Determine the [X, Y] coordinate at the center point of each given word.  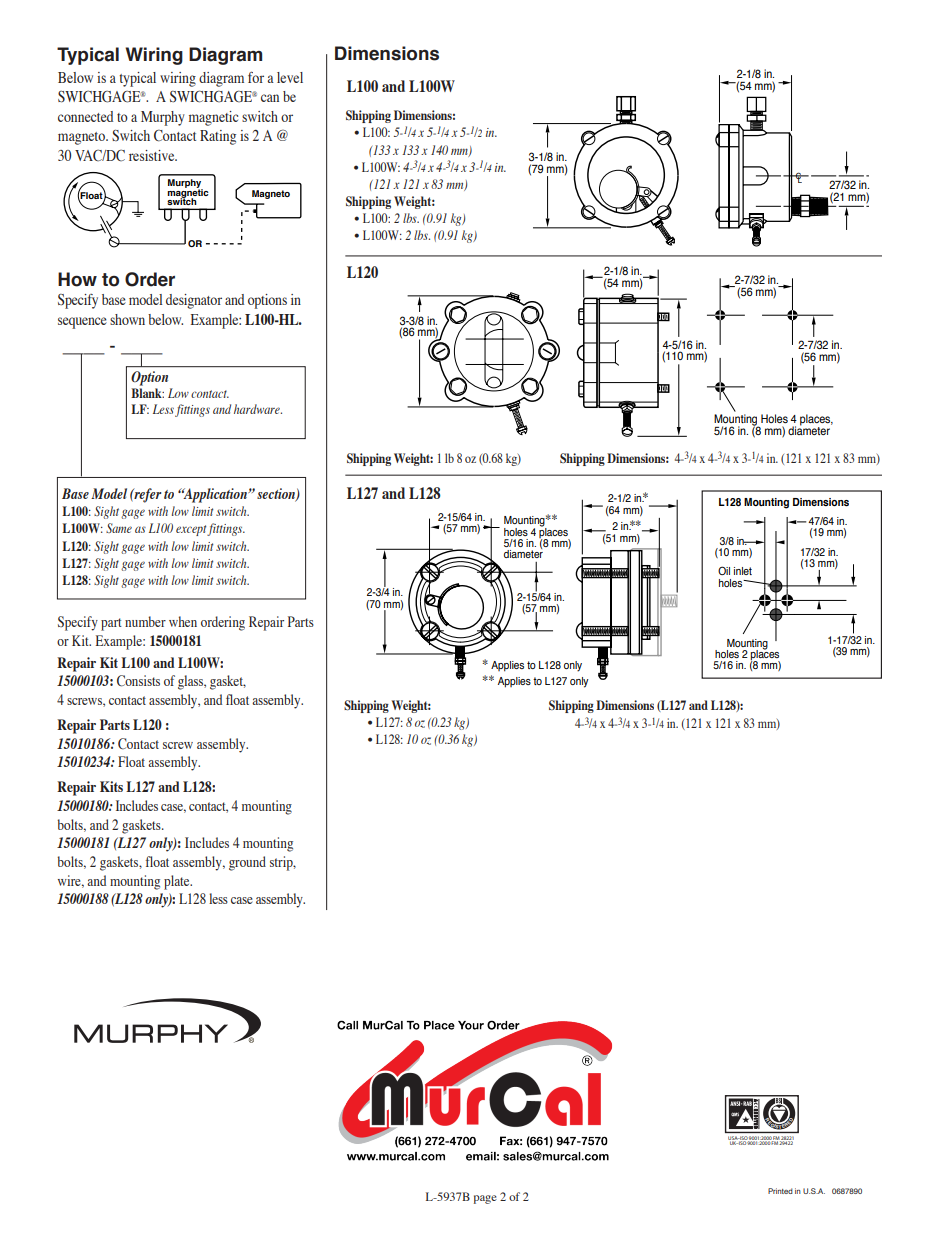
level [290, 77]
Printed [780, 1191]
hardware [258, 409]
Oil [724, 570]
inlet [743, 571]
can [270, 98]
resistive [153, 155]
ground [247, 863]
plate [178, 882]
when [183, 621]
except [192, 530]
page [485, 1199]
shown [127, 319]
